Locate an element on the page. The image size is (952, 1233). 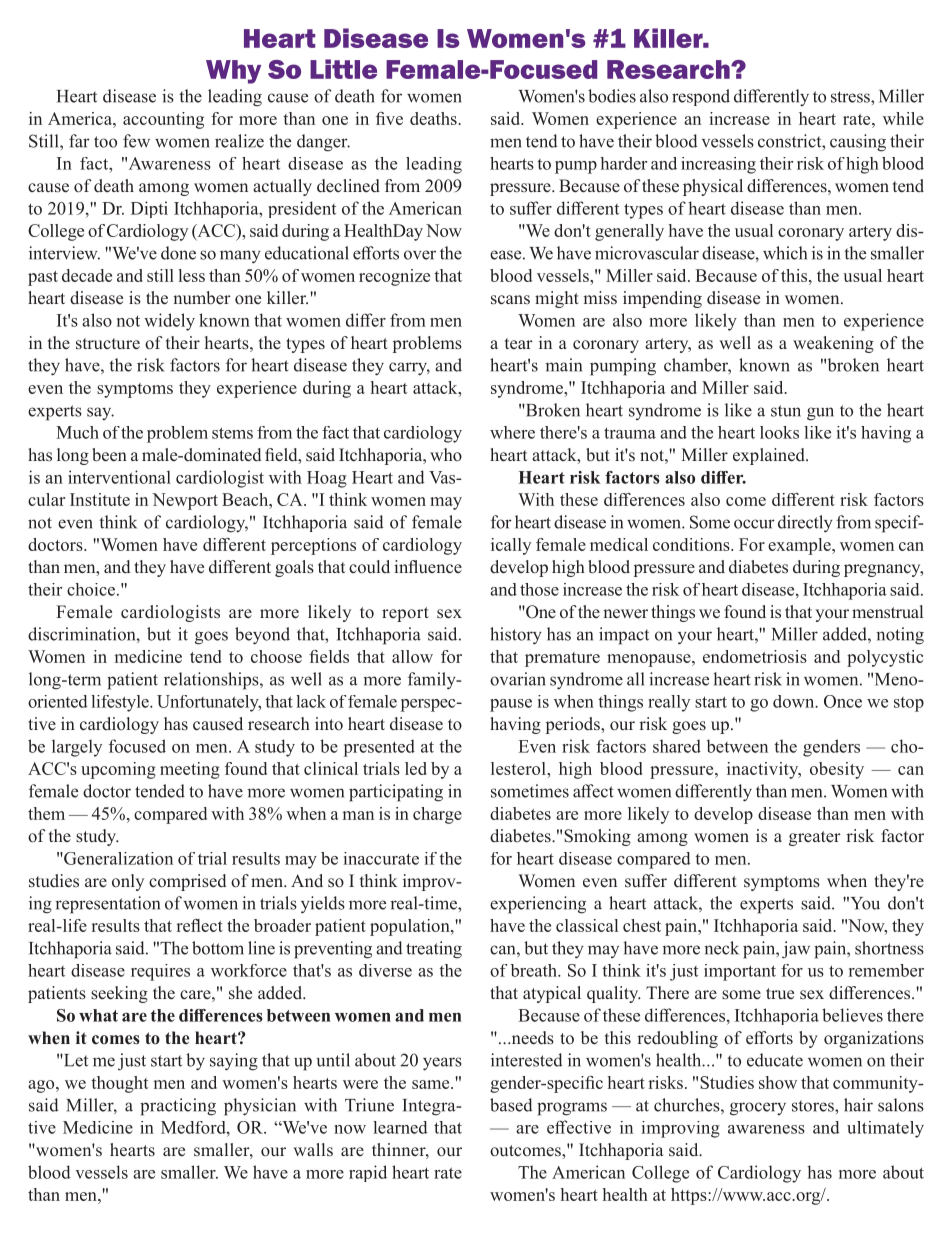
practicing is located at coordinates (178, 1107).
